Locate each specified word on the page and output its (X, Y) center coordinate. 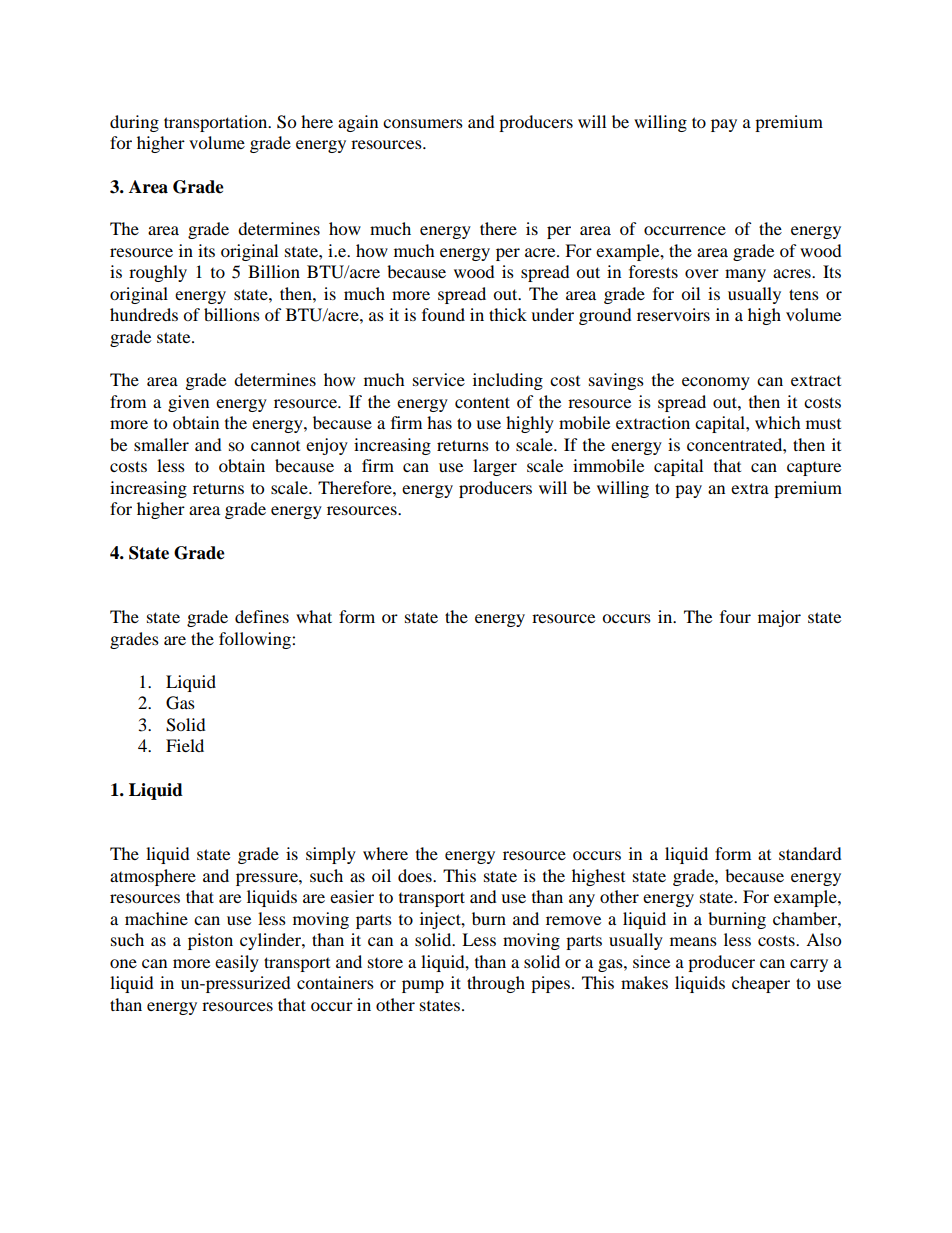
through (496, 984)
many (745, 275)
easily (237, 963)
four (735, 616)
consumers (423, 123)
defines (262, 616)
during (134, 123)
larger (495, 467)
